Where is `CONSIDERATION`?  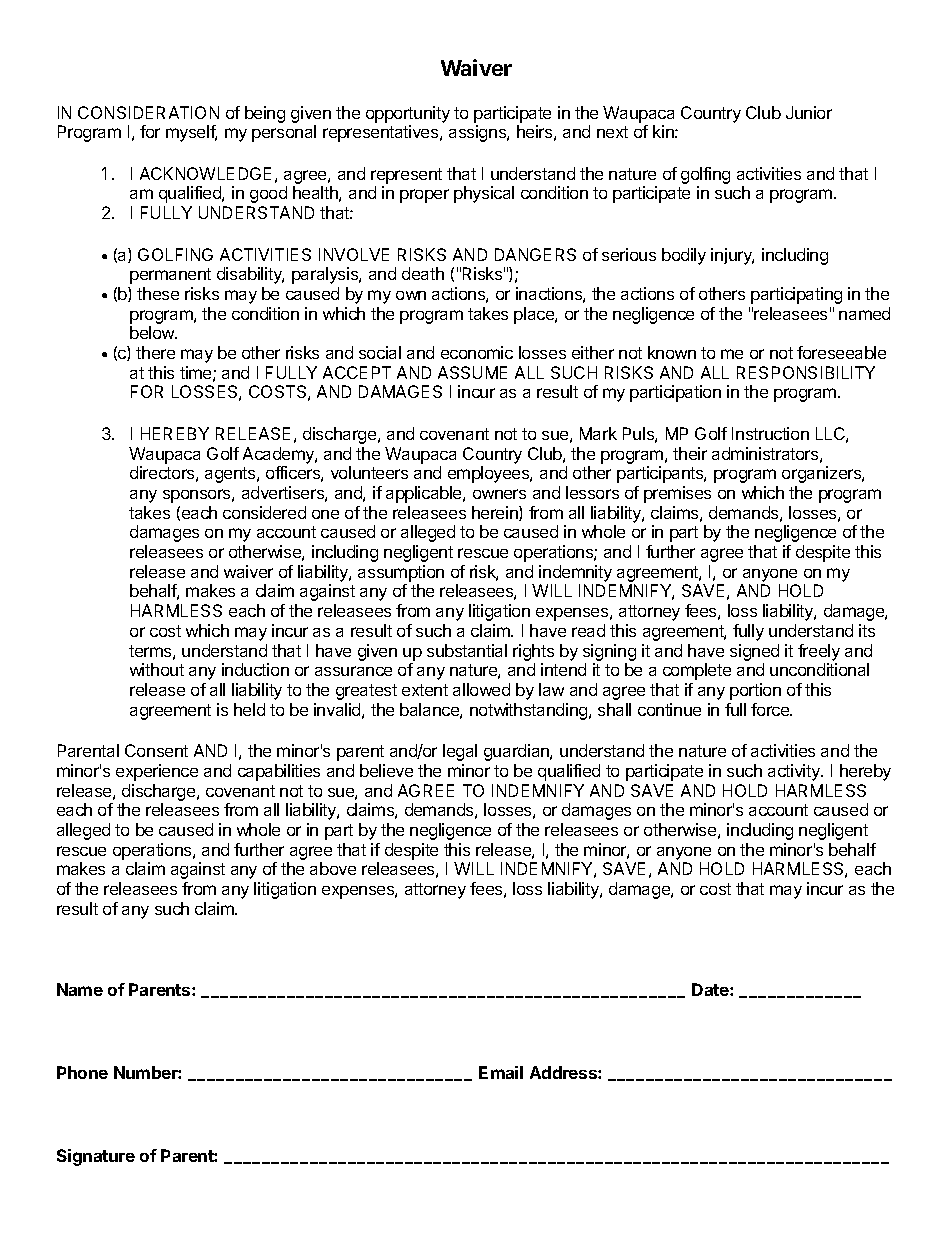 CONSIDERATION is located at coordinates (148, 112).
